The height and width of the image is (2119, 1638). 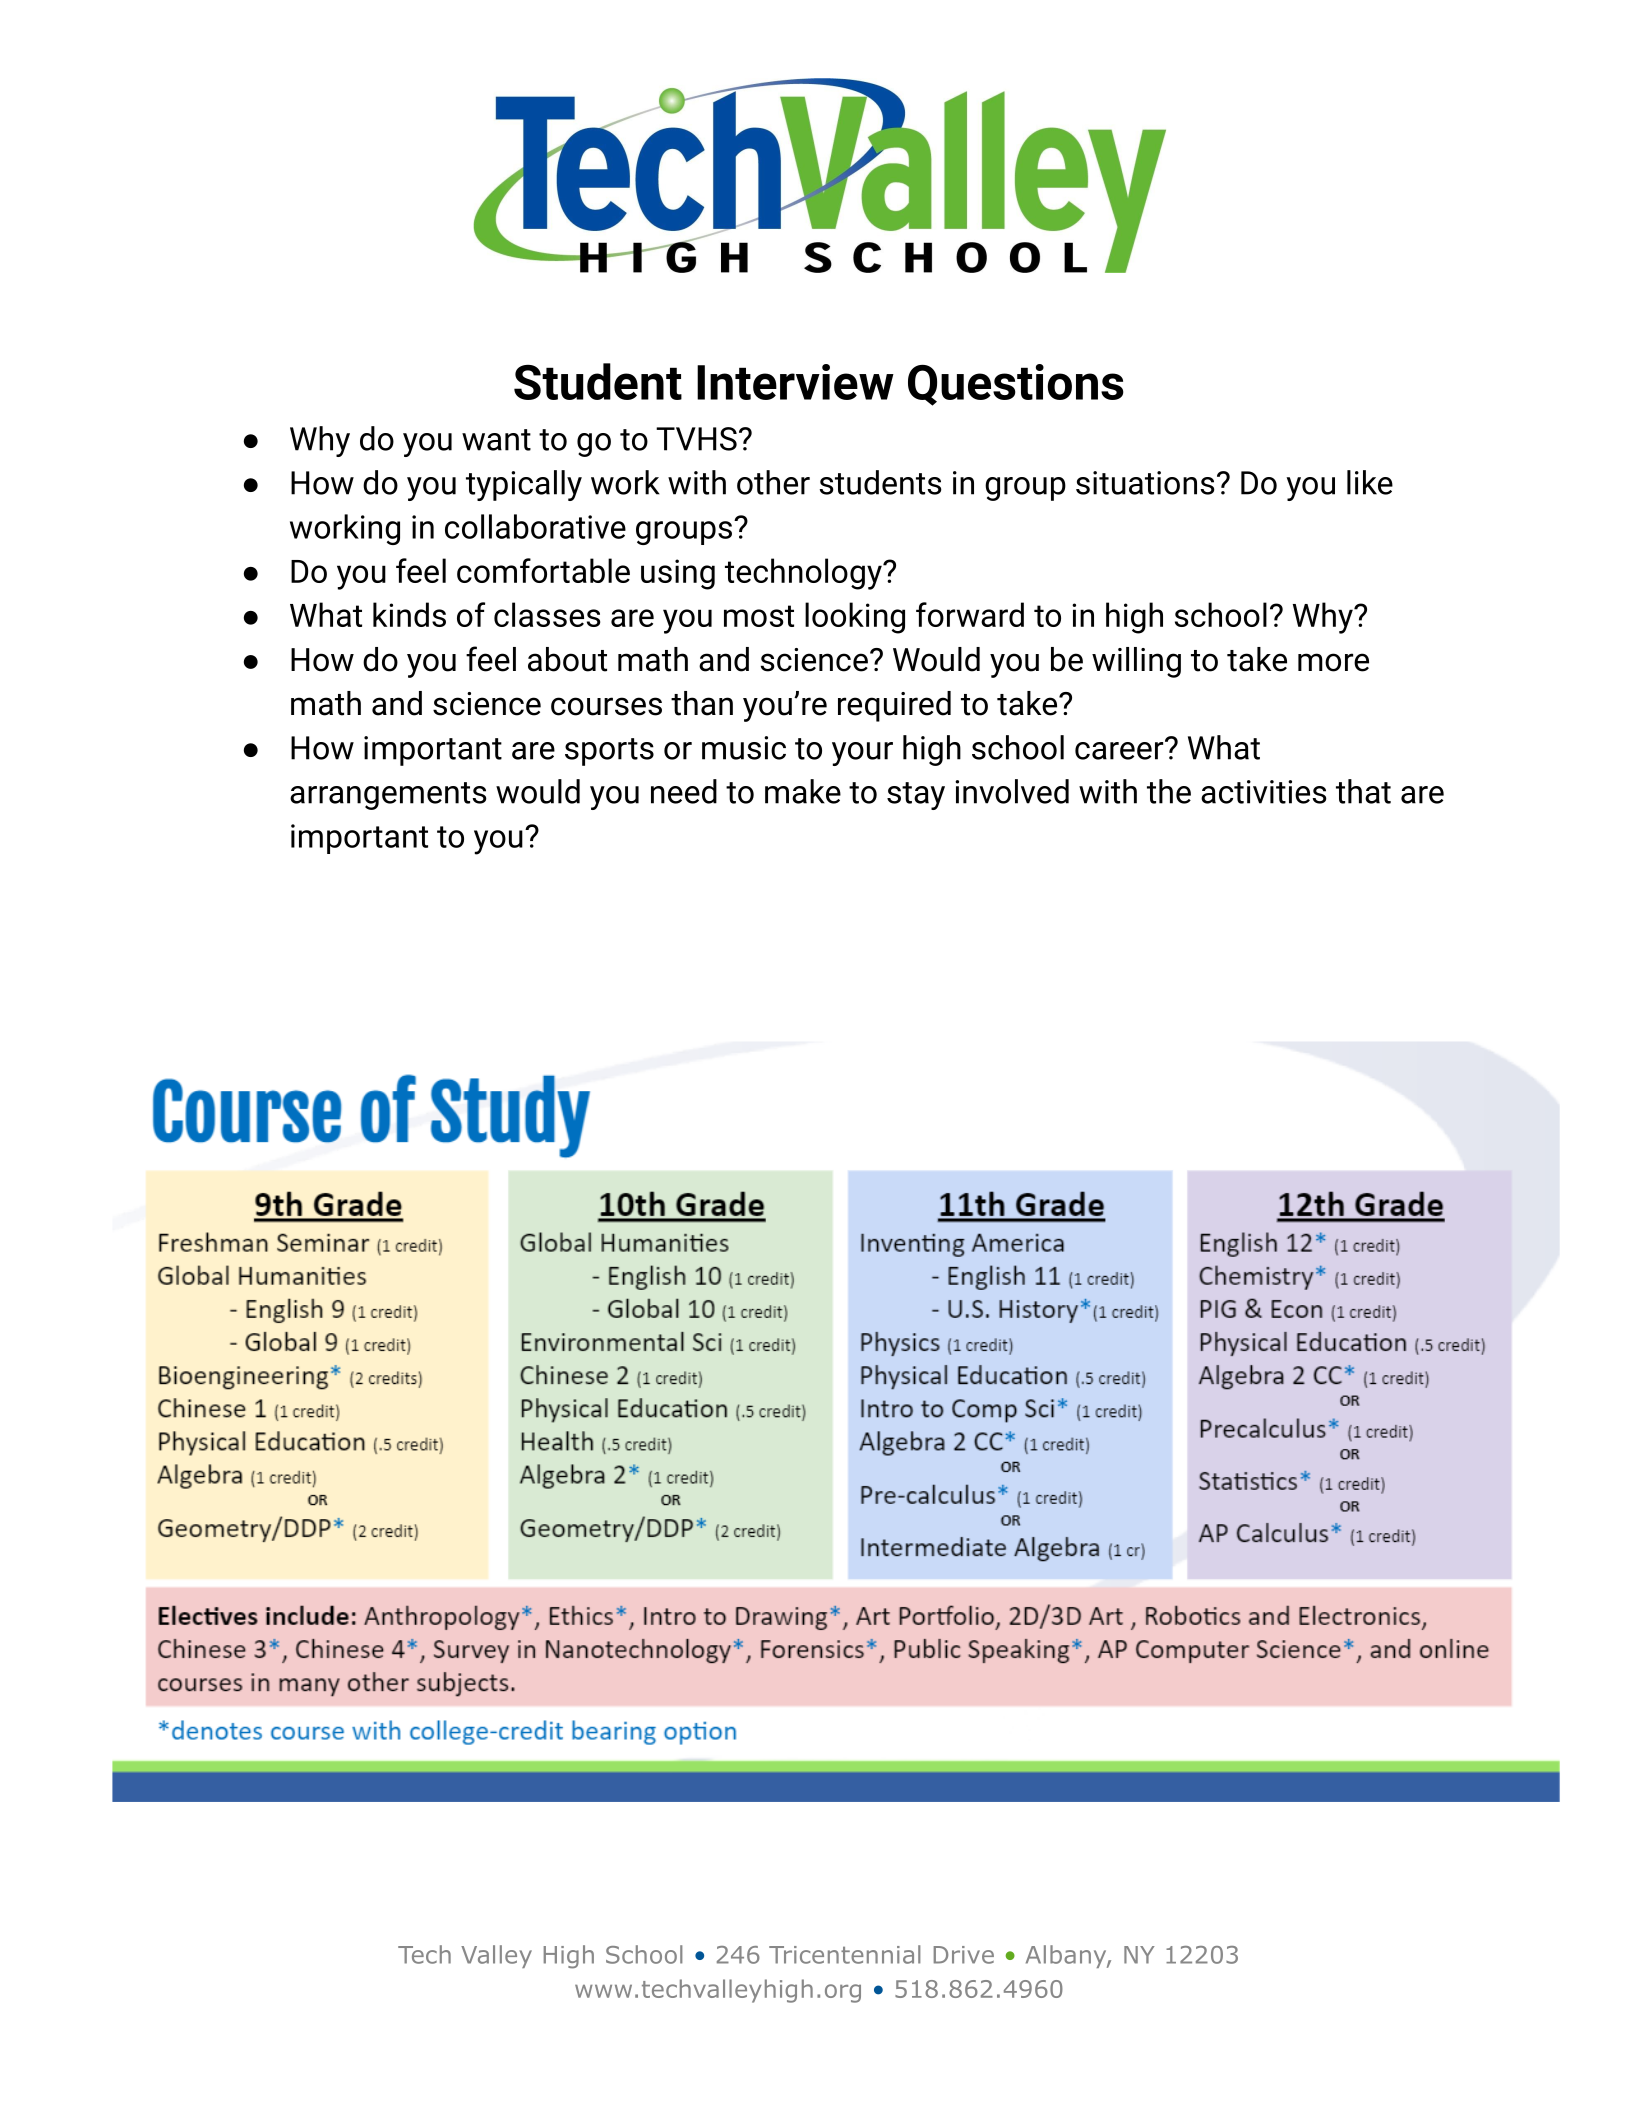 I want to click on make, so click(x=803, y=791).
